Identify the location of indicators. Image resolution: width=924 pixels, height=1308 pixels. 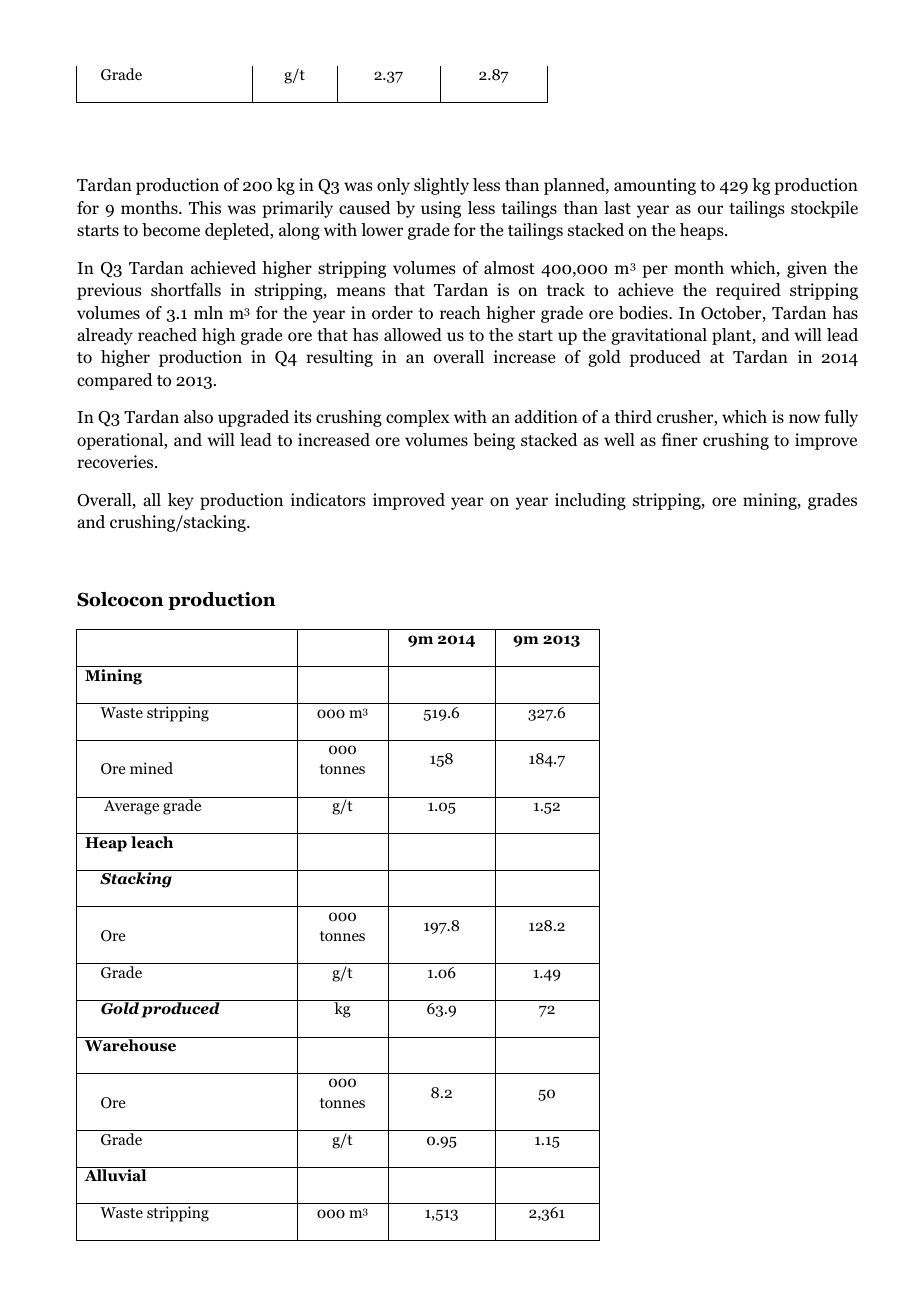
(328, 500).
